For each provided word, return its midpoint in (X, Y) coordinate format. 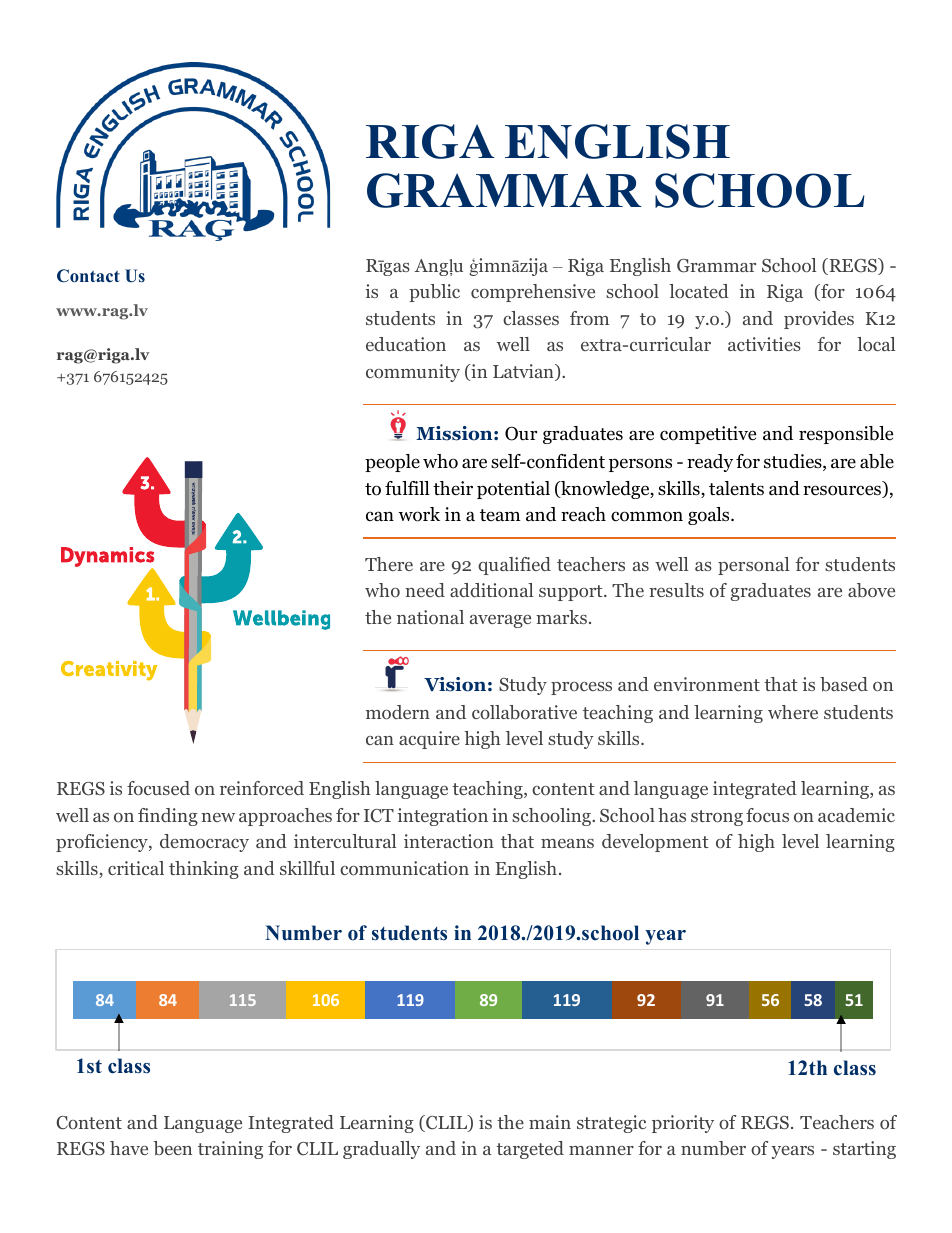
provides (819, 320)
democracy (204, 843)
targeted (530, 1150)
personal (753, 566)
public (434, 293)
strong (717, 818)
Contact (88, 276)
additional (491, 590)
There (389, 564)
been (172, 1148)
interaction (449, 841)
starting (864, 1150)
